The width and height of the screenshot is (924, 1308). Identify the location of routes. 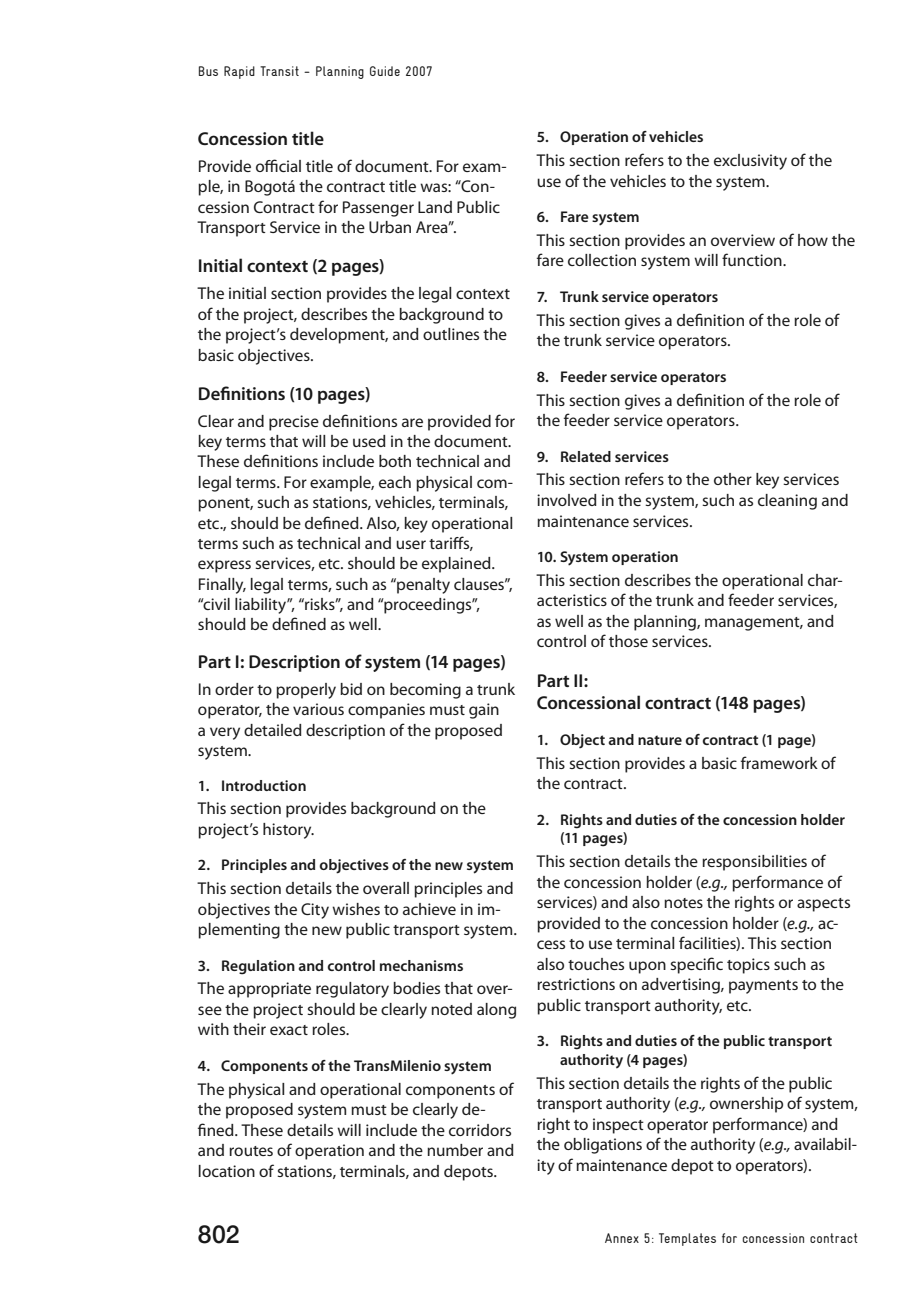
(251, 1151).
